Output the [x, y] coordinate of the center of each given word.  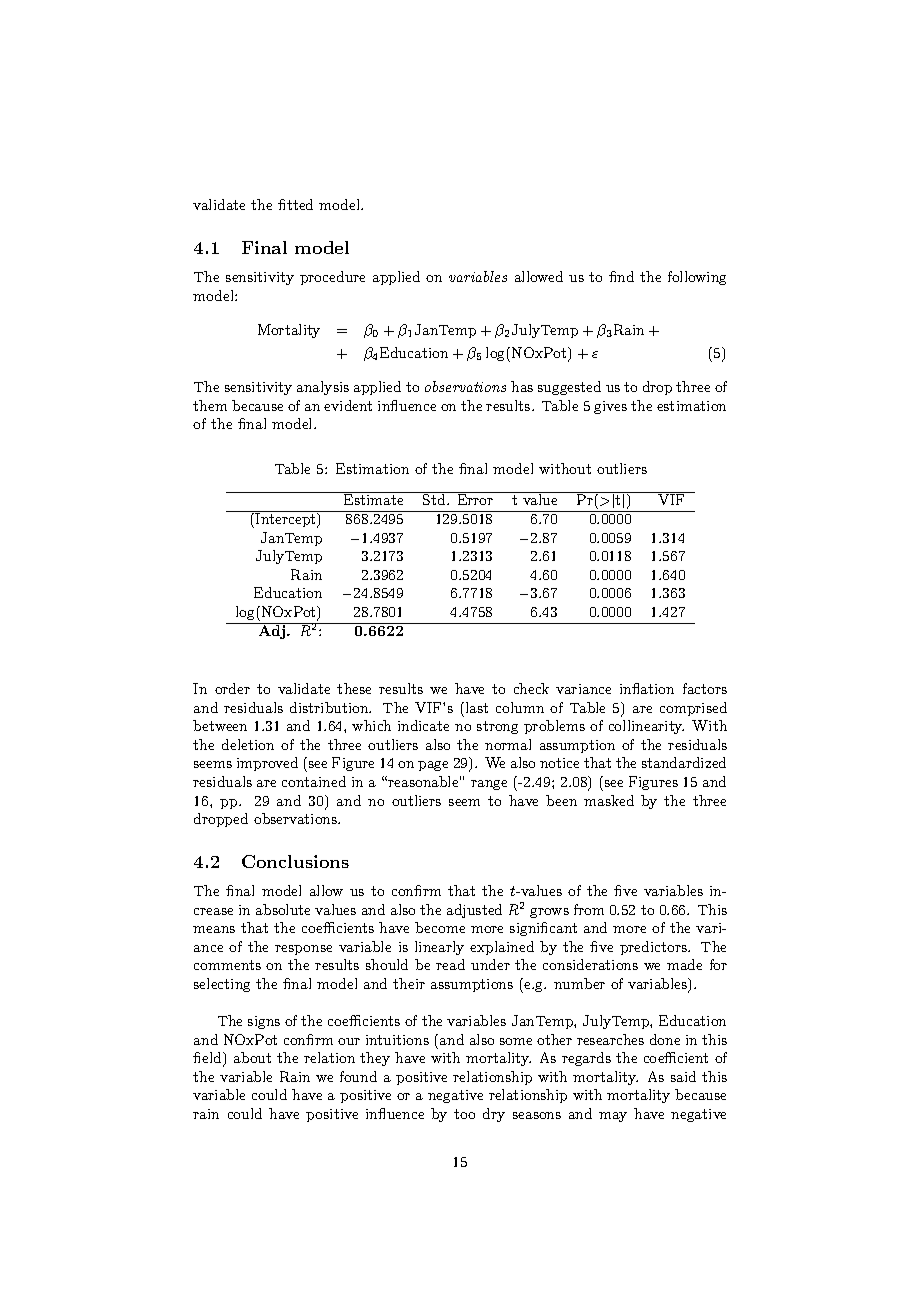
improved [267, 764]
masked [609, 800]
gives [610, 407]
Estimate [374, 498]
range [489, 785]
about [252, 1057]
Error [475, 498]
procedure [332, 278]
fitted [295, 204]
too [464, 1114]
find [621, 276]
